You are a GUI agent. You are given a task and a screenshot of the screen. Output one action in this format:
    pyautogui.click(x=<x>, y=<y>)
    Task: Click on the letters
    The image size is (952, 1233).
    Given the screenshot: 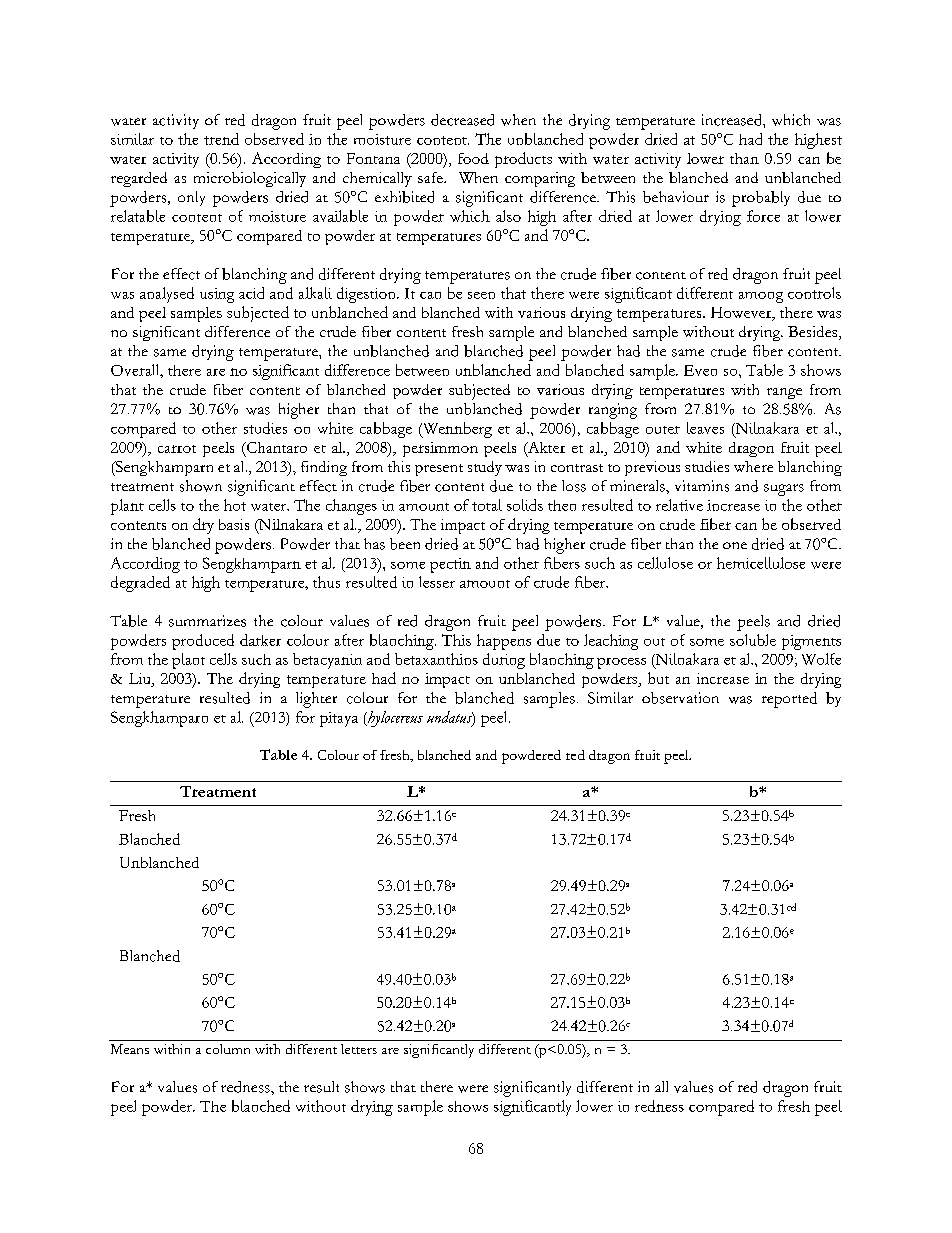 What is the action you would take?
    pyautogui.click(x=359, y=1049)
